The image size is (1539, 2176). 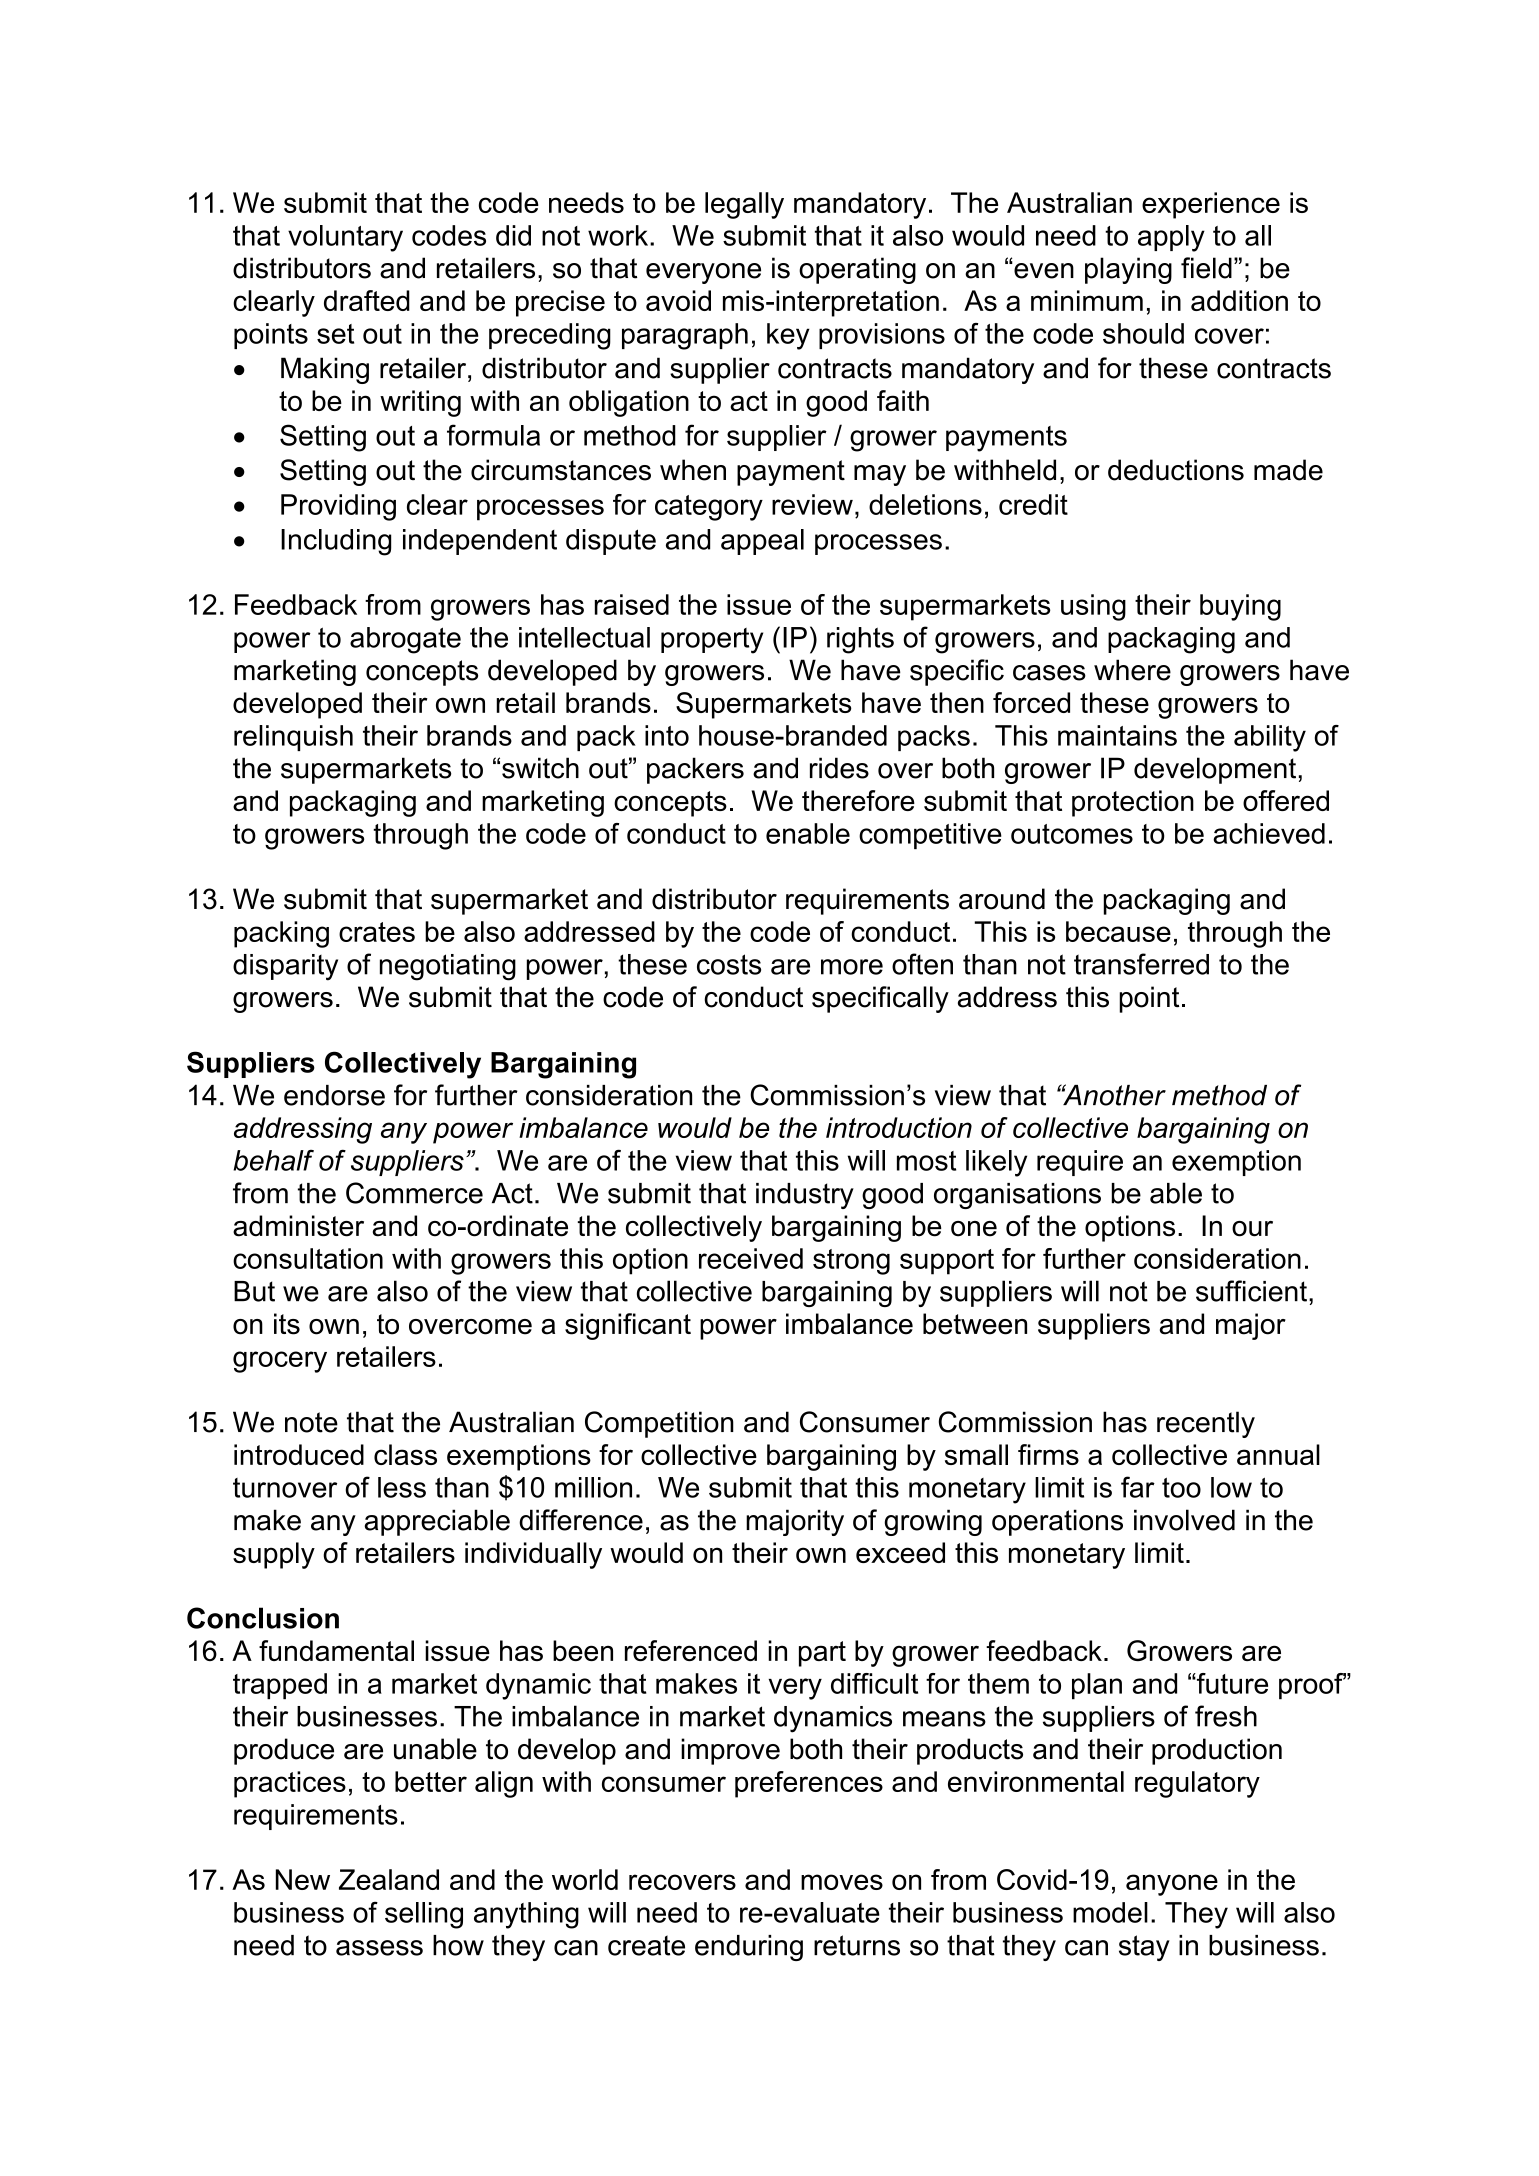 I want to click on apply, so click(x=1171, y=238).
